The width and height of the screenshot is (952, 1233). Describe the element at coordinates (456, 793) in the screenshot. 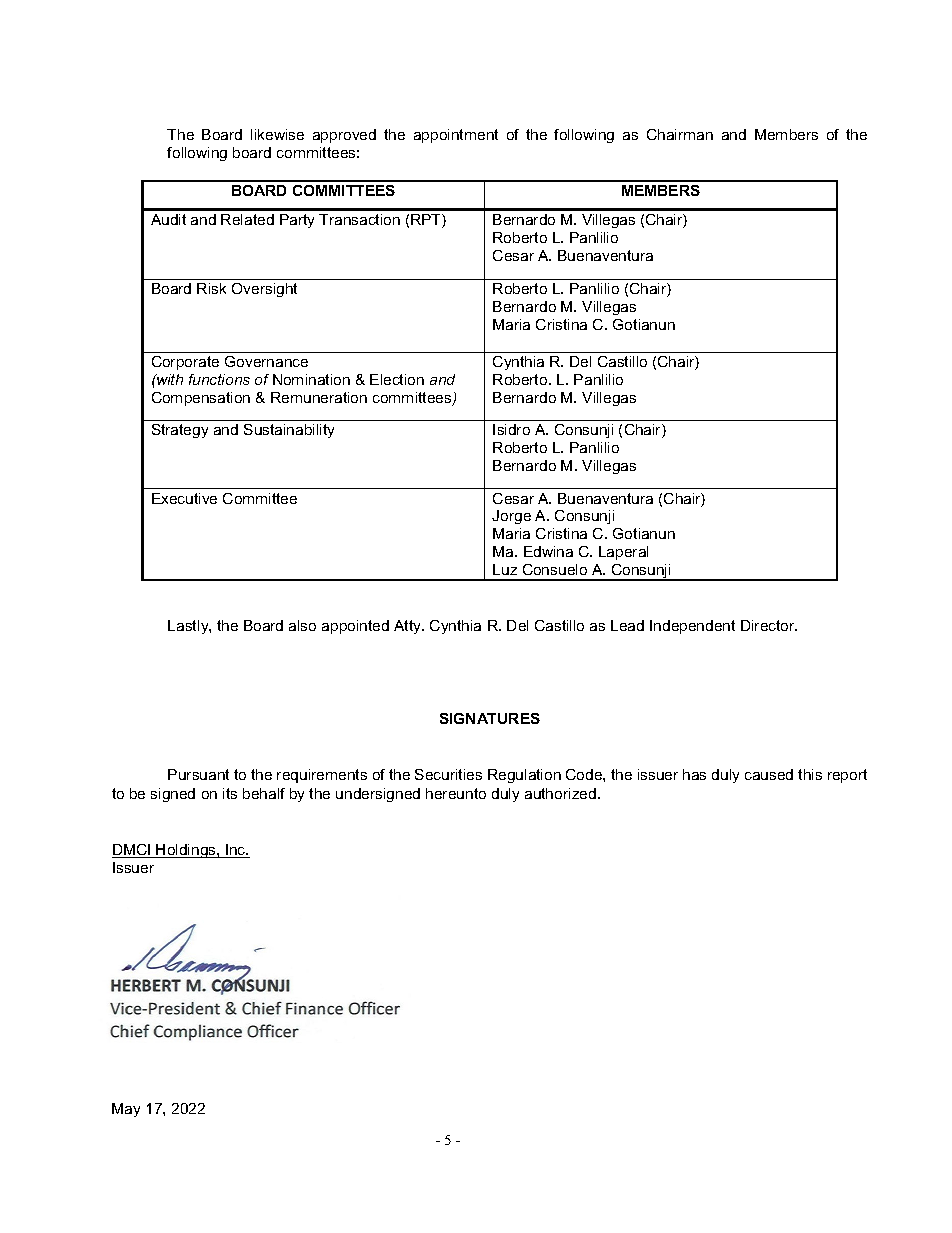

I see `hereunto` at that location.
